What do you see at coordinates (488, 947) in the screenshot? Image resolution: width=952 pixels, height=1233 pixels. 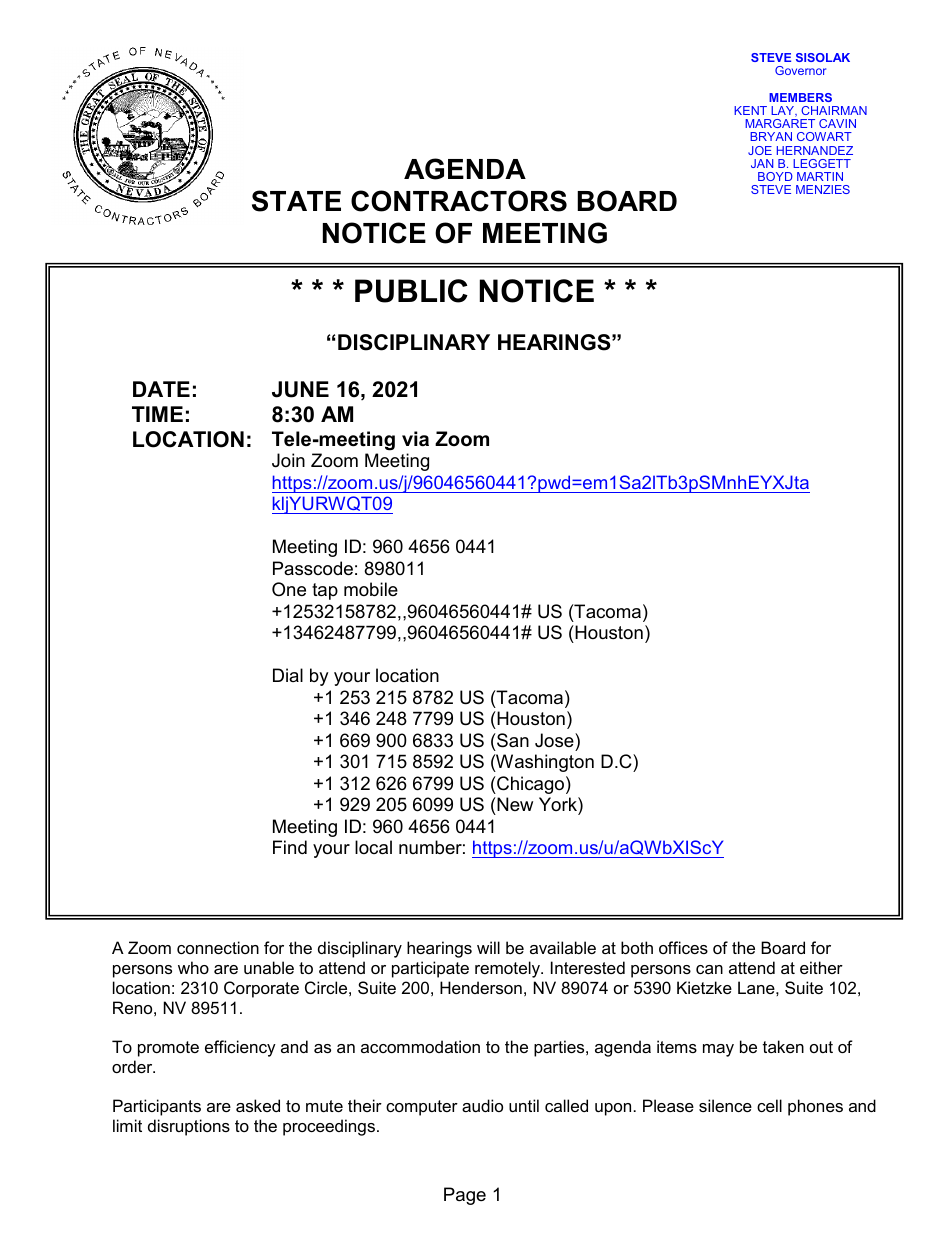 I see `will` at bounding box center [488, 947].
